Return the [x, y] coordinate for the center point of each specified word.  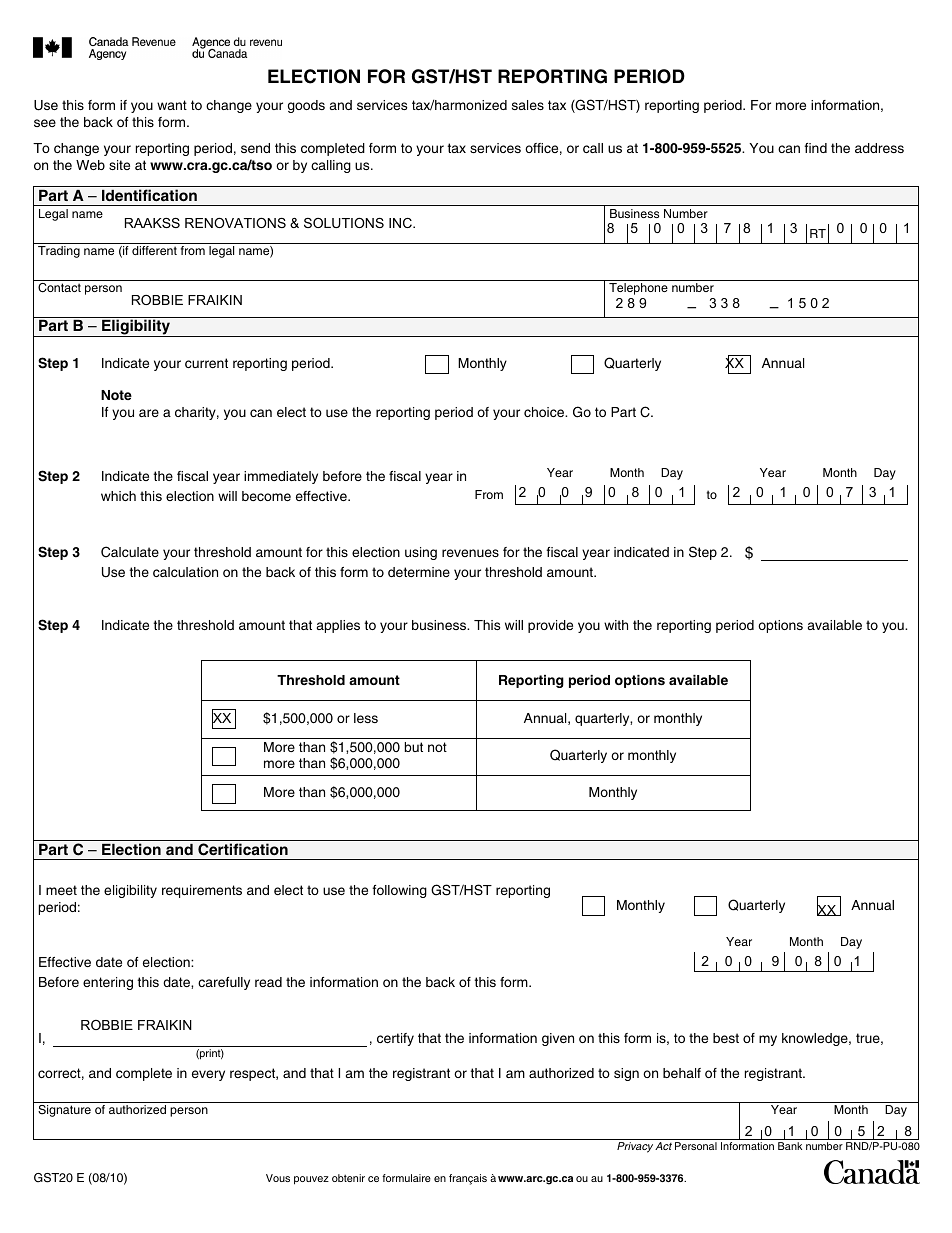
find [815, 148]
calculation [185, 572]
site [119, 165]
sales [528, 105]
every [208, 1075]
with [616, 625]
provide [550, 626]
